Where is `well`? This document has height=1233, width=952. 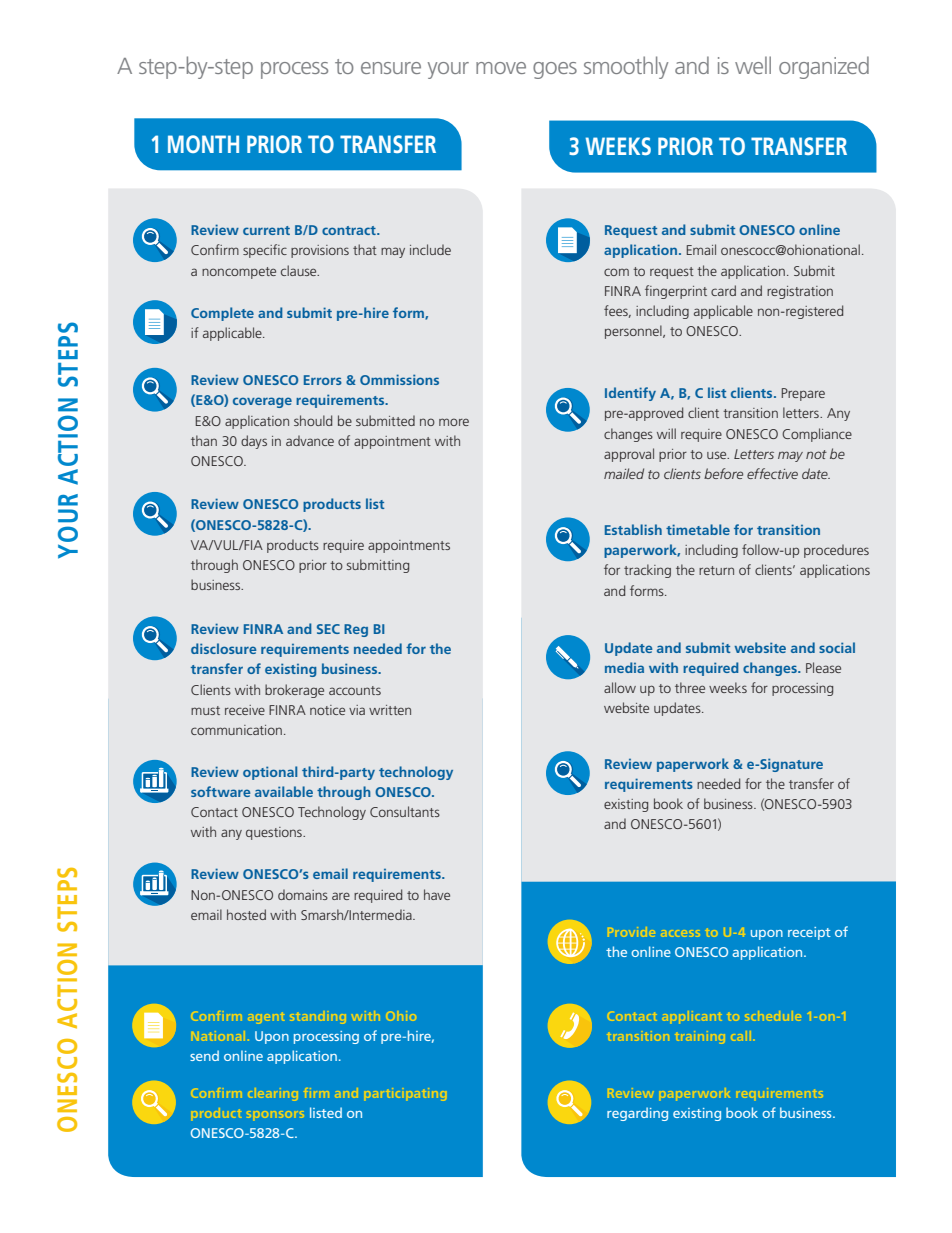 well is located at coordinates (753, 65).
